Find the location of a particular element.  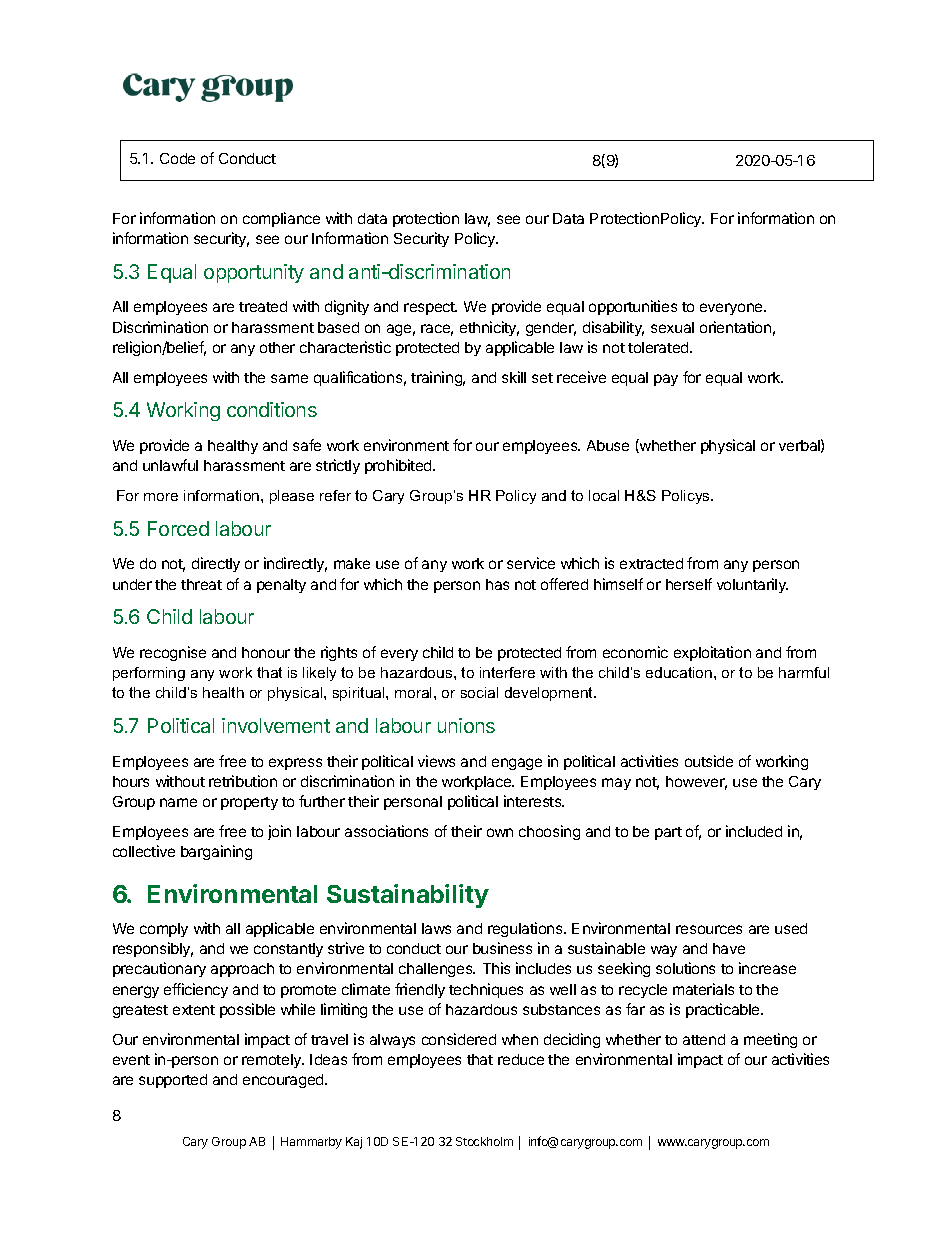

respect is located at coordinates (430, 308).
